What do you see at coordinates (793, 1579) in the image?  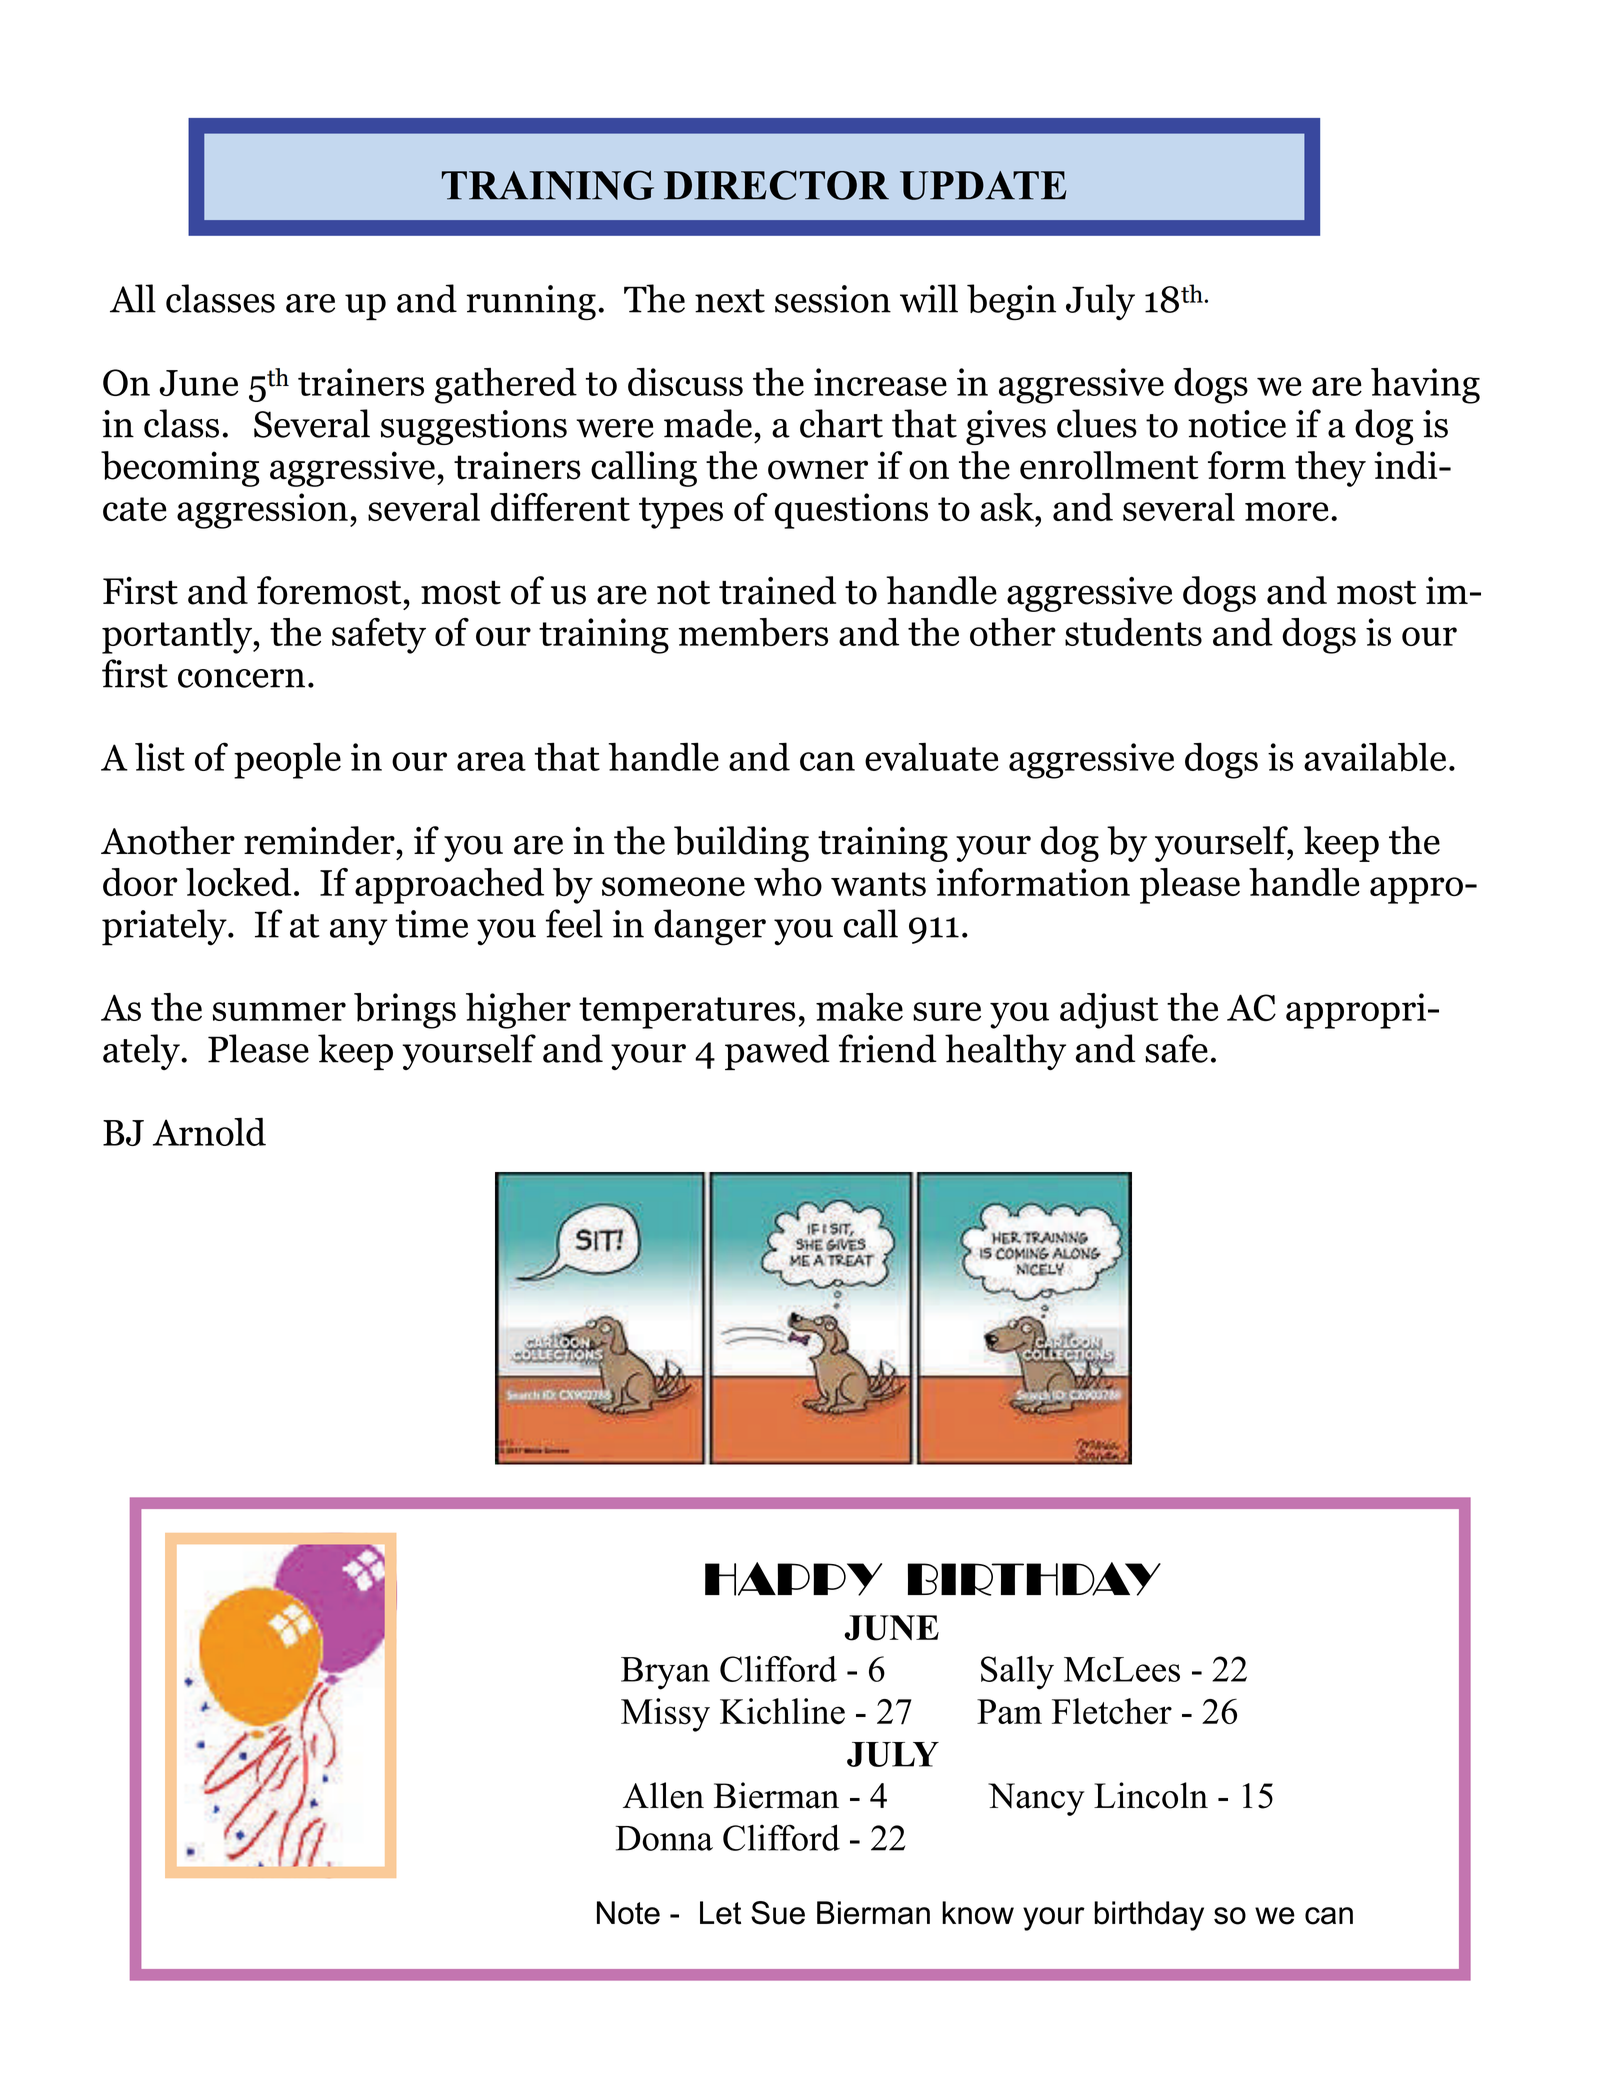 I see `HAPPY` at bounding box center [793, 1579].
